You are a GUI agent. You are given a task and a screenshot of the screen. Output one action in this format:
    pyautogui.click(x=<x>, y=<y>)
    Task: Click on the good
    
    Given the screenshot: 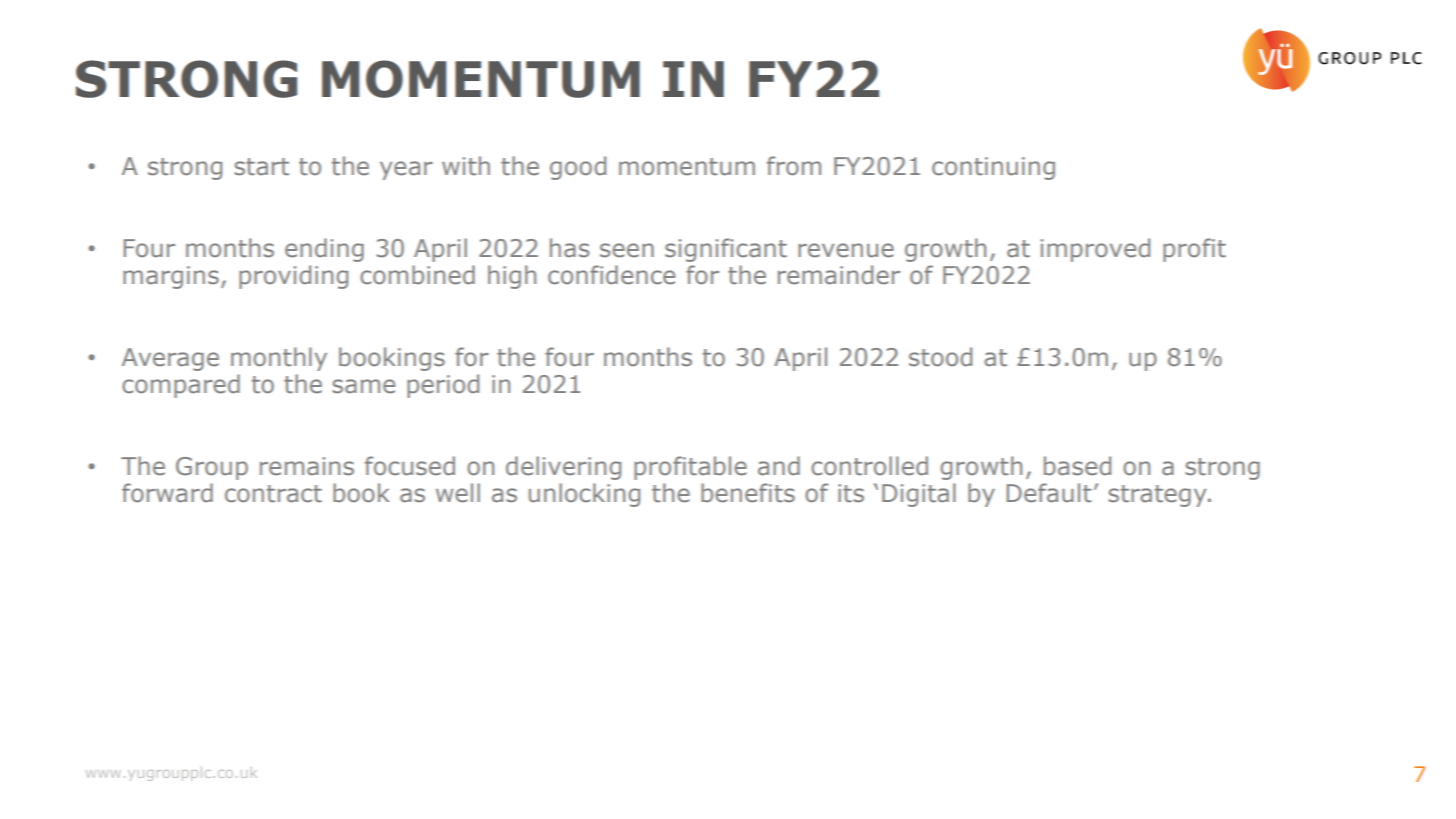 What is the action you would take?
    pyautogui.click(x=578, y=168)
